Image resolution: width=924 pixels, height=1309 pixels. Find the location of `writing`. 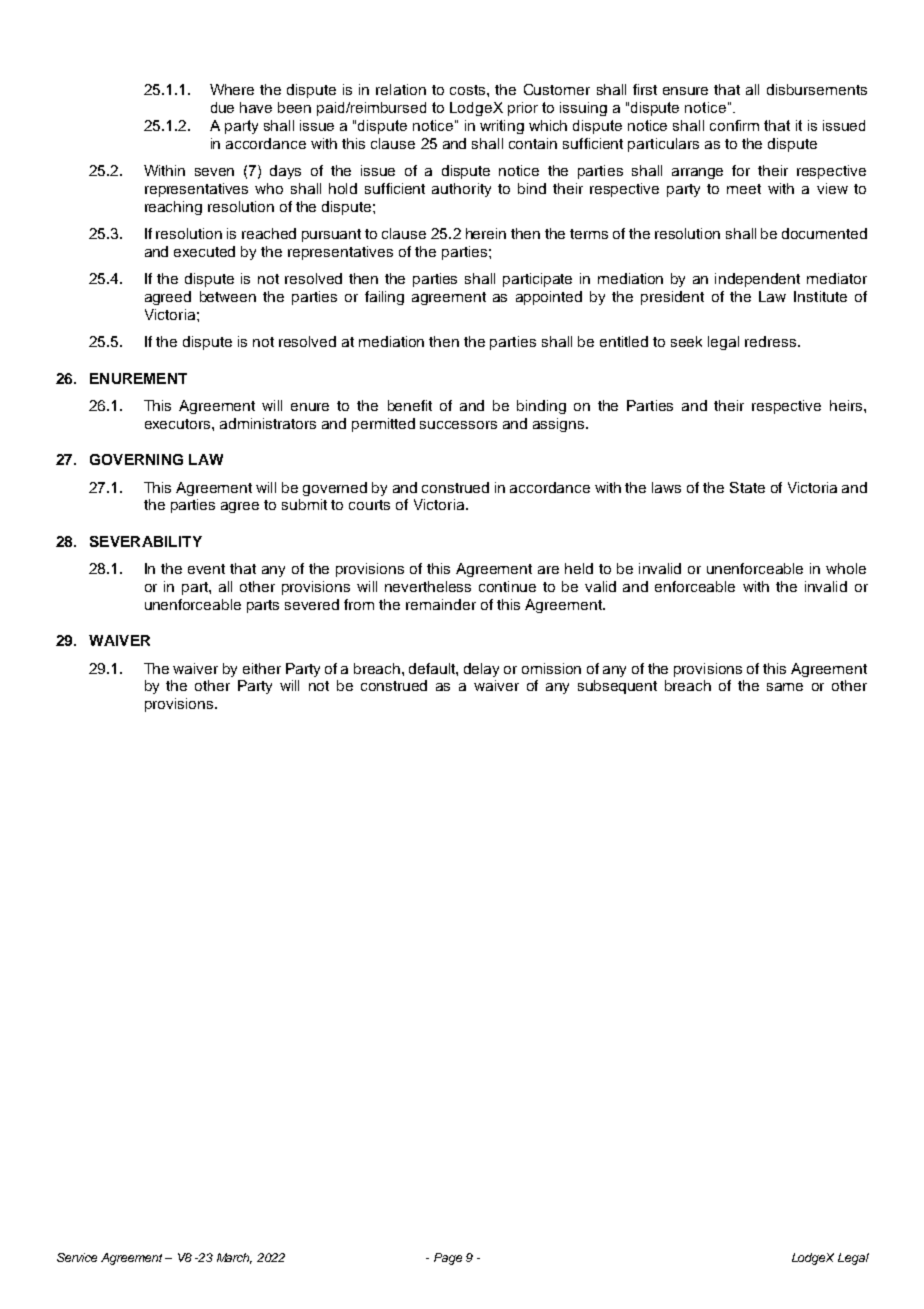

writing is located at coordinates (502, 127).
